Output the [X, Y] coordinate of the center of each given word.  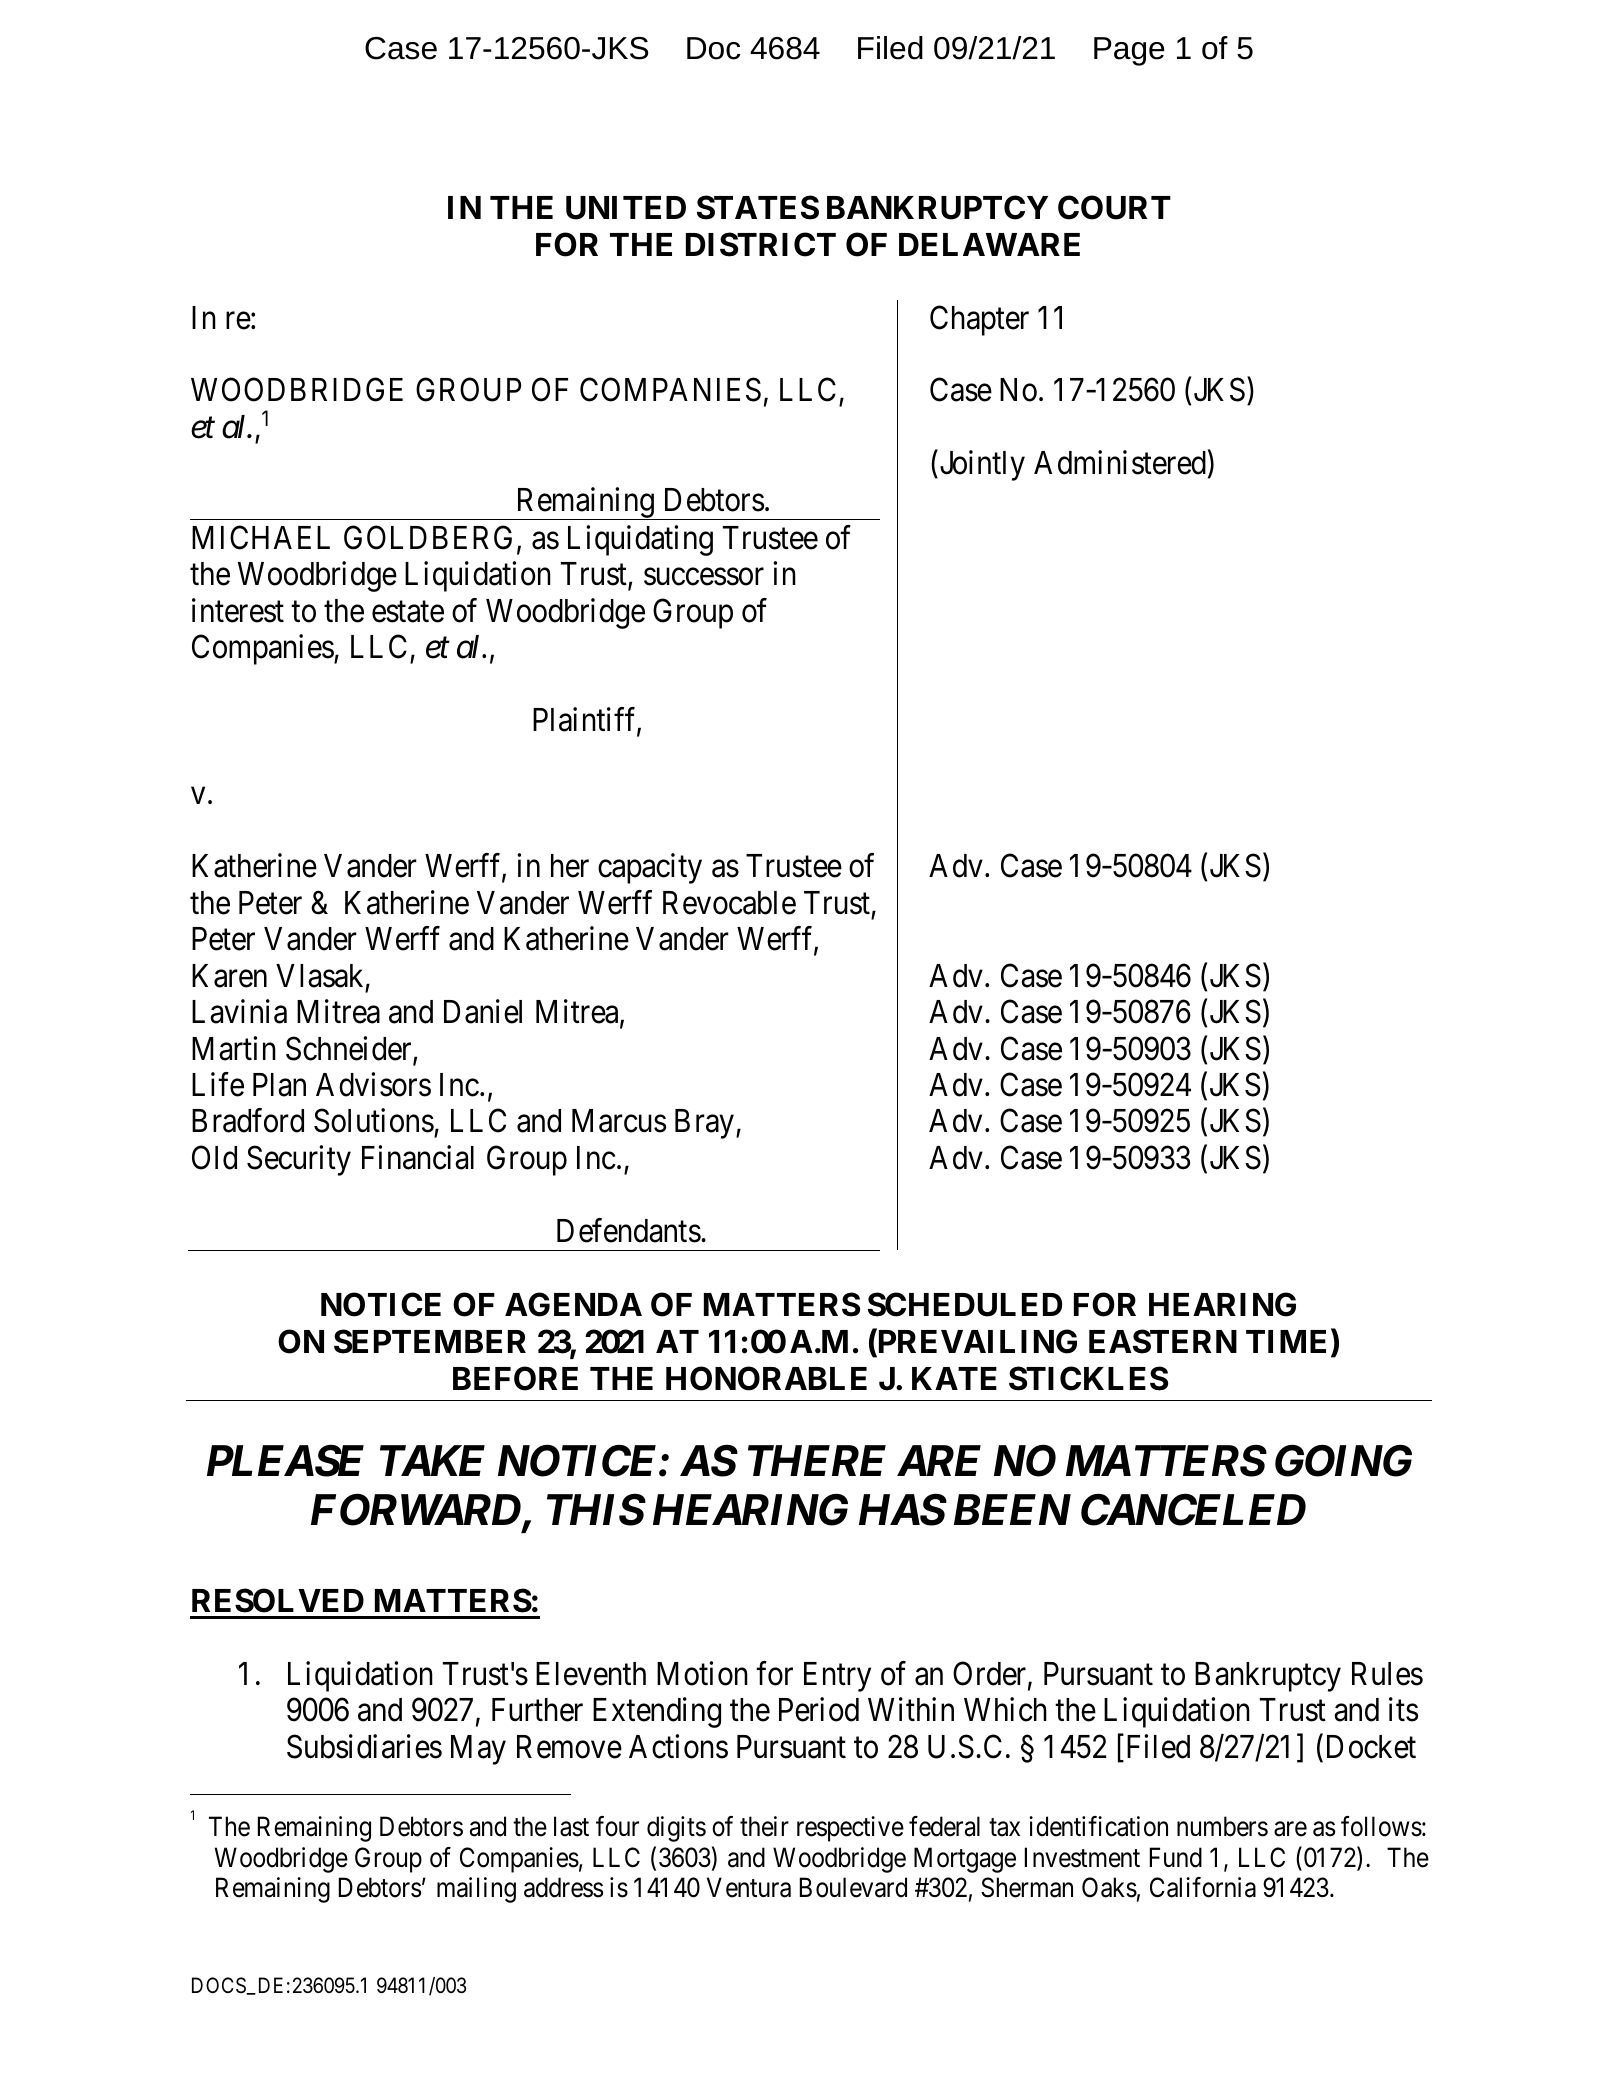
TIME [1286, 1341]
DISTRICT [761, 244]
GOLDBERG [428, 537]
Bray [704, 1124]
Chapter [979, 320]
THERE [817, 1461]
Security [299, 1160]
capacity [650, 868]
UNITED [626, 208]
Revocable [729, 903]
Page [1129, 51]
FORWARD [417, 1511]
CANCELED [1193, 1510]
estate [408, 612]
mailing [476, 1890]
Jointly [981, 466]
